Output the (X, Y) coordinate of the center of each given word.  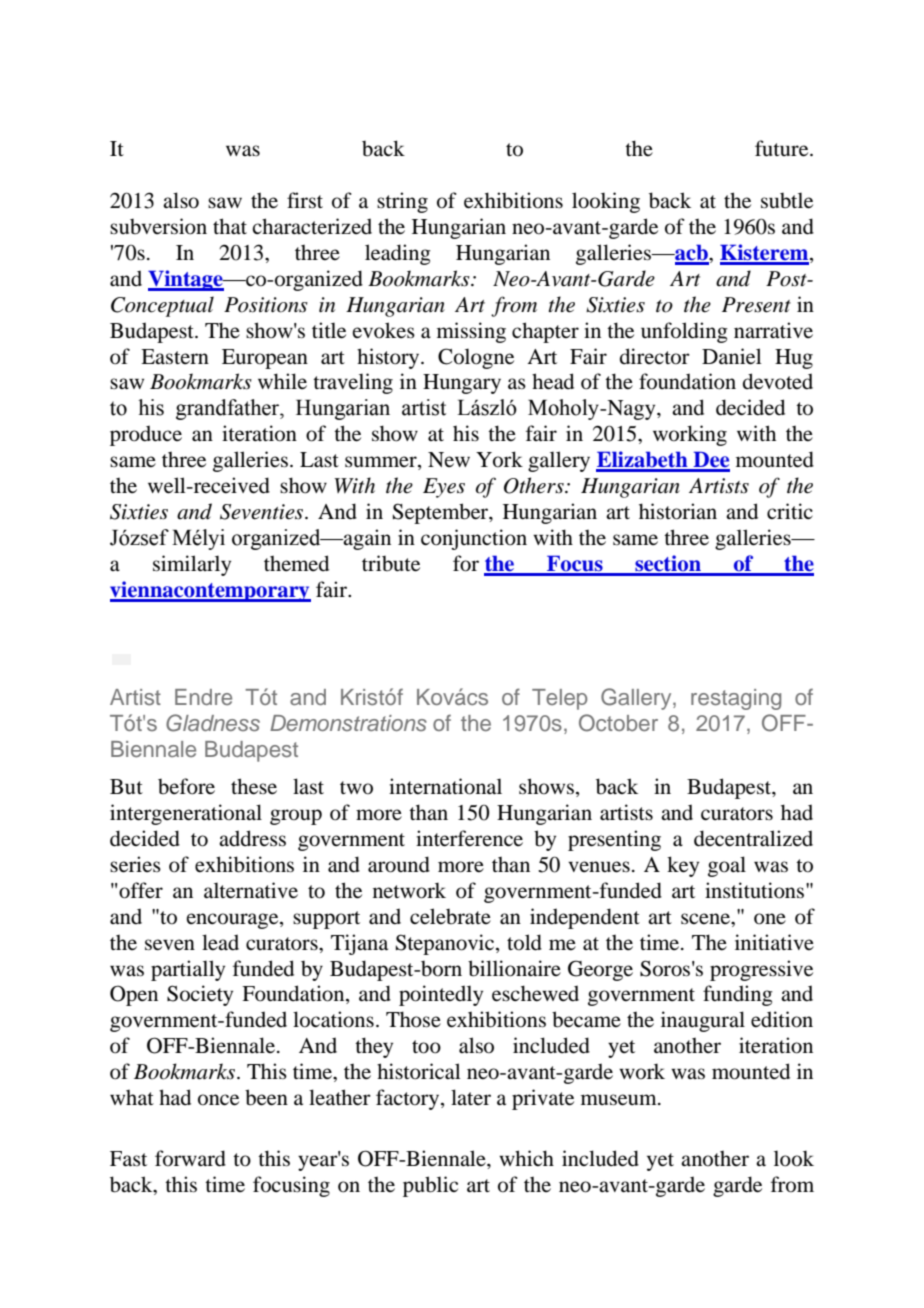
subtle (787, 200)
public (430, 1186)
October (618, 723)
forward (190, 1158)
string (402, 202)
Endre (203, 697)
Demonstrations (348, 723)
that (230, 226)
